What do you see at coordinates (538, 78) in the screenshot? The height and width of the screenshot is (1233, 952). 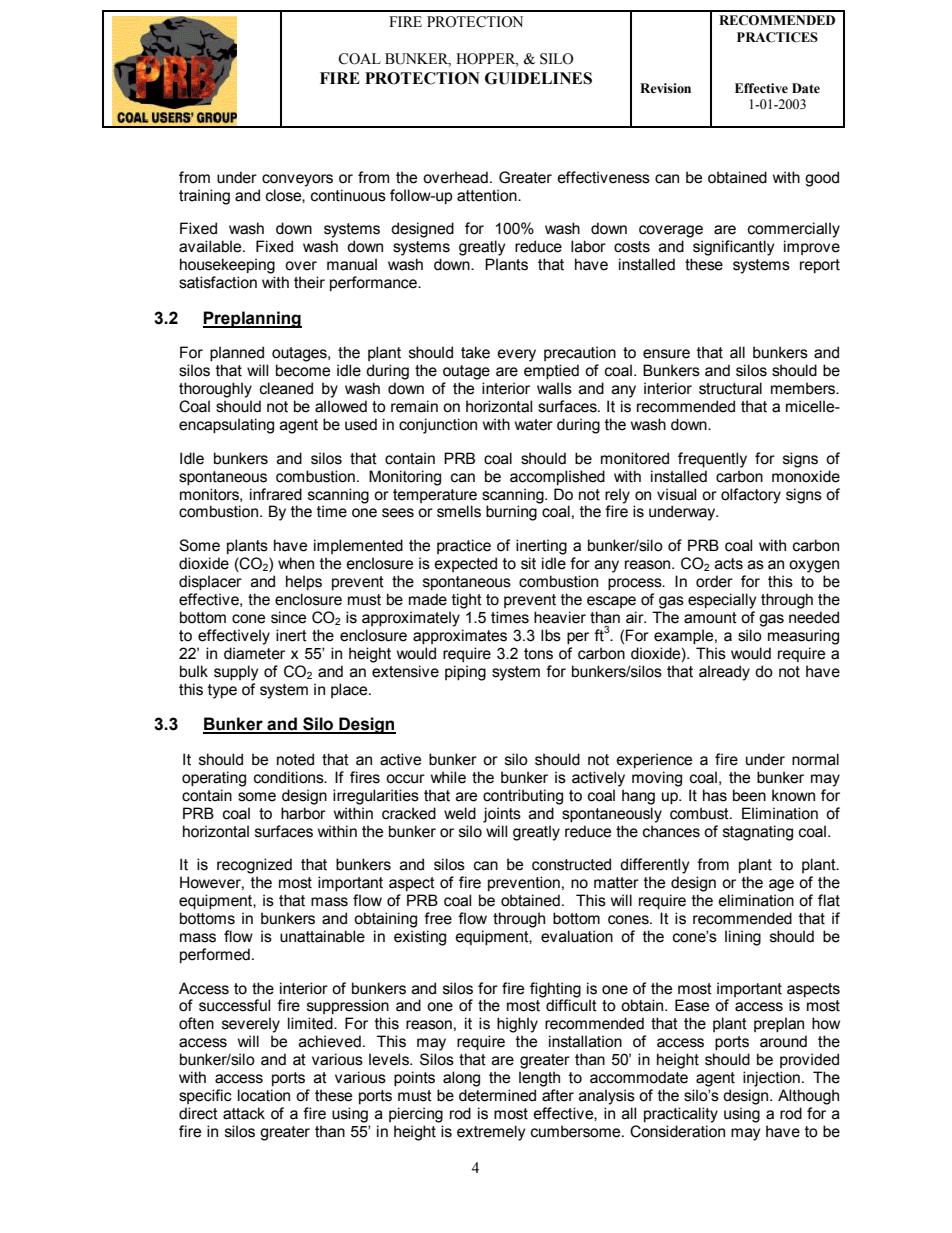 I see `GUIDELINES` at bounding box center [538, 78].
